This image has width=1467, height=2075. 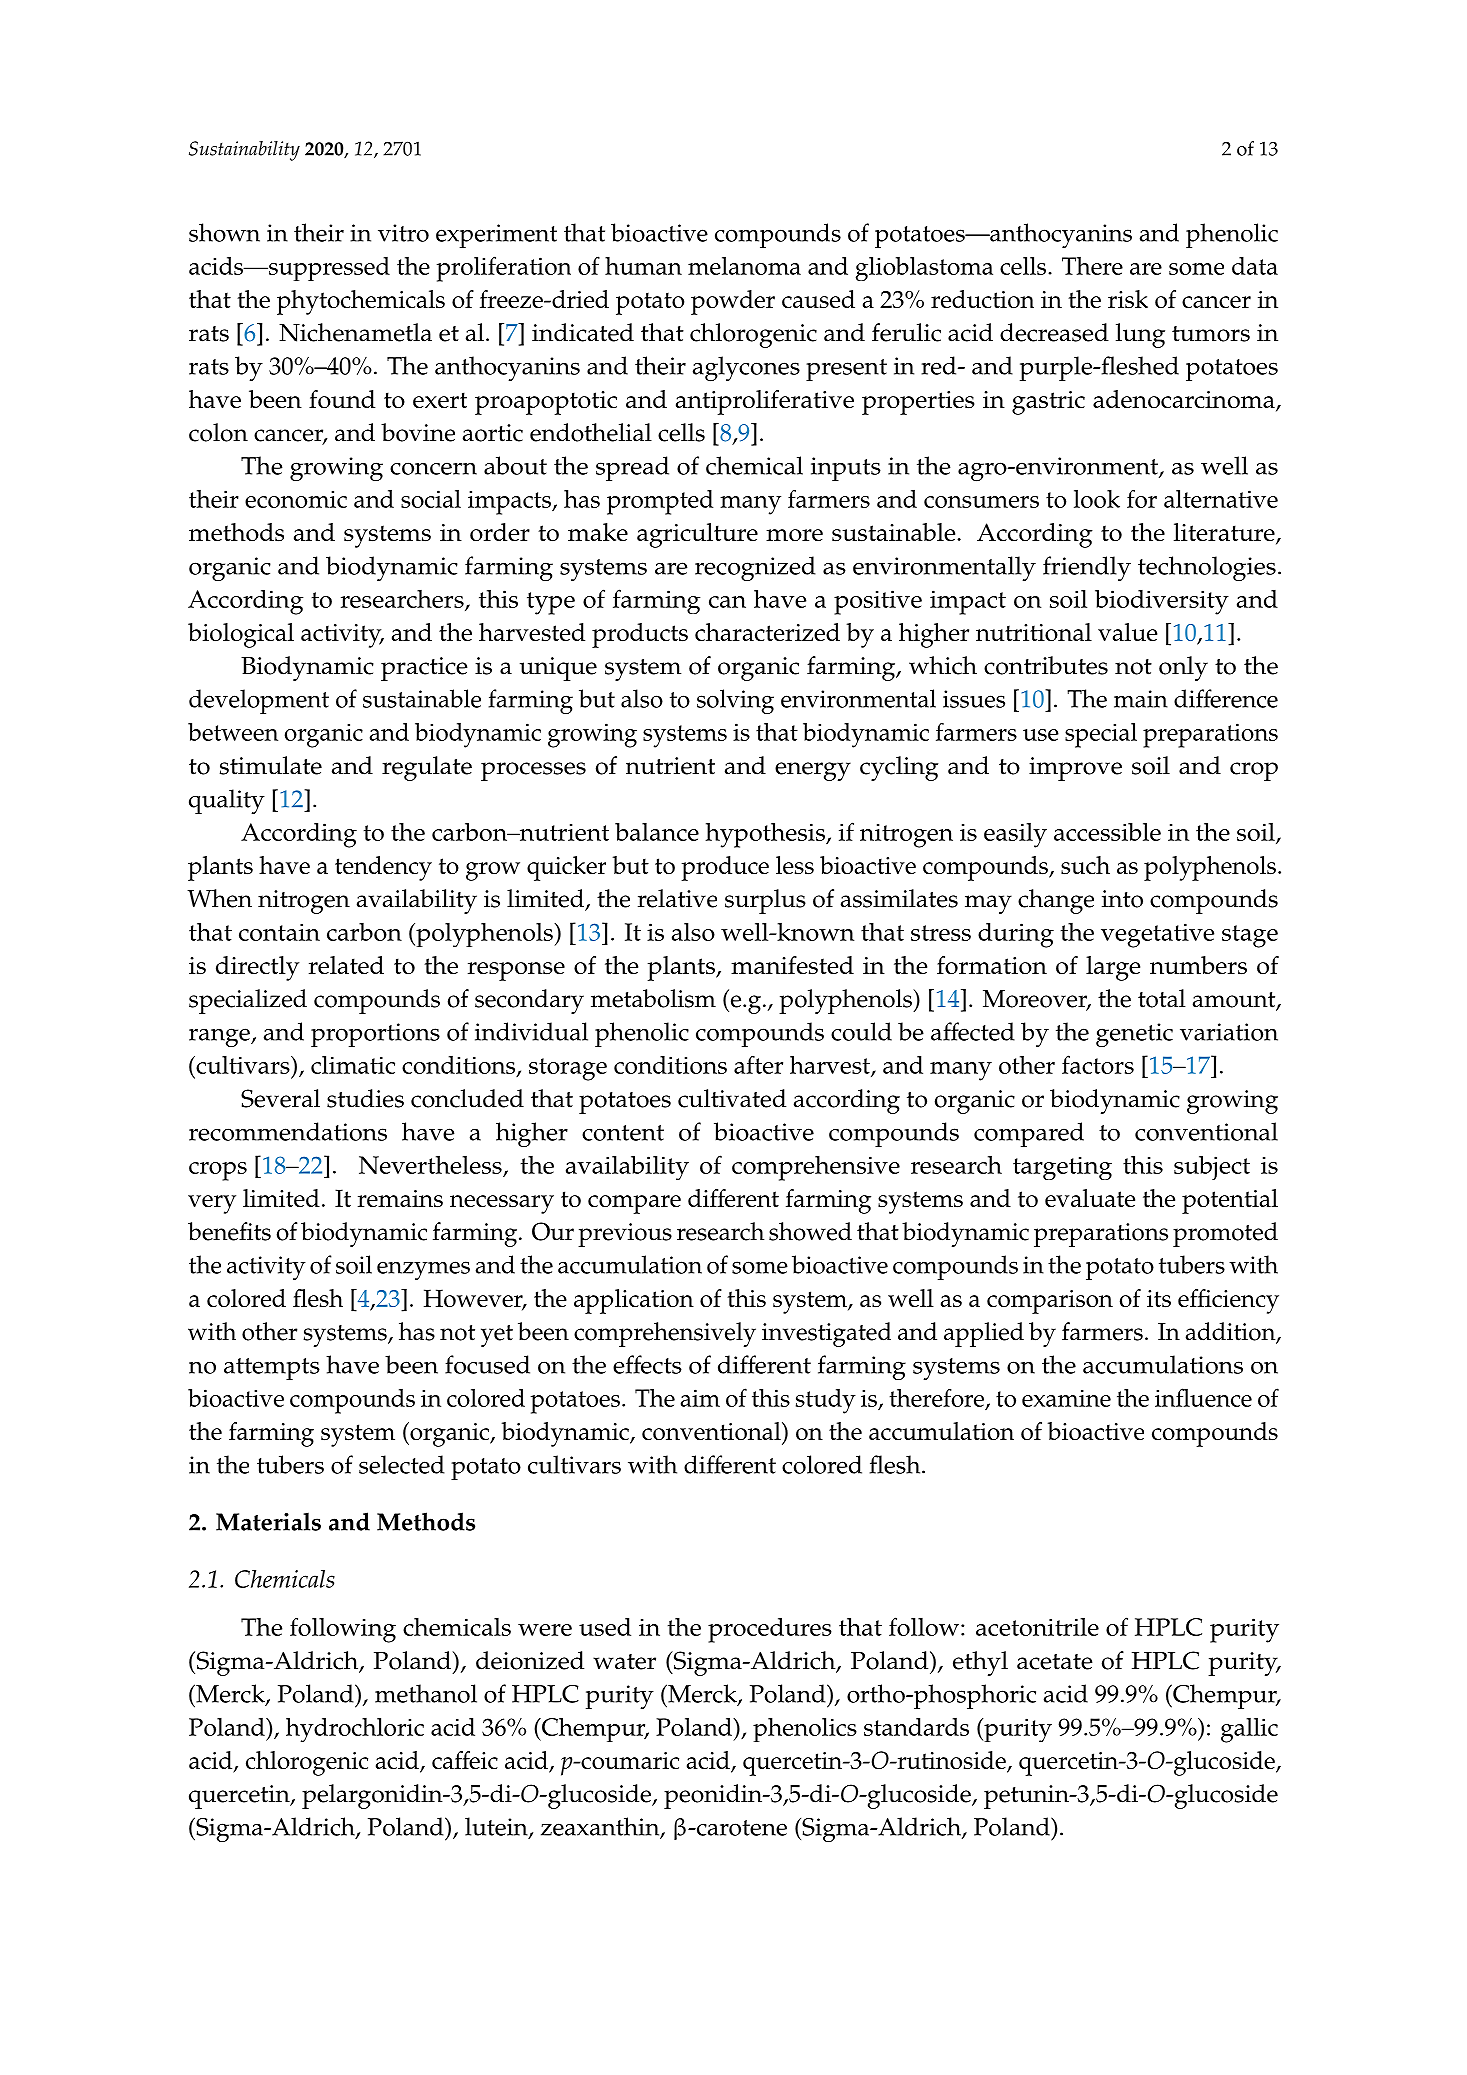 I want to click on vitro, so click(x=403, y=233).
